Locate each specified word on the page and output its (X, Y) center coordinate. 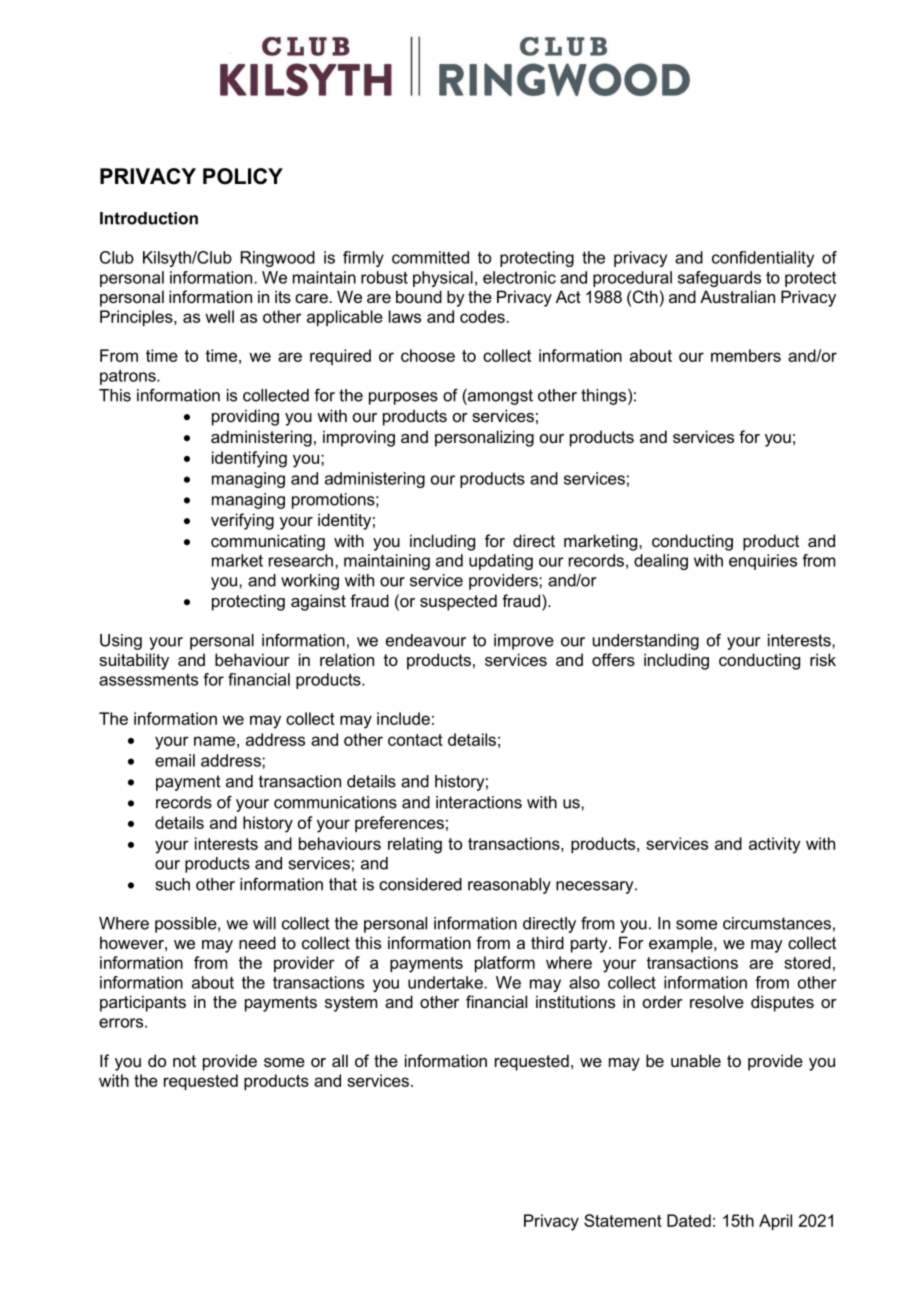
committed (430, 257)
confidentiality (763, 259)
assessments (148, 680)
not (184, 1061)
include (403, 718)
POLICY (243, 176)
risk (823, 659)
